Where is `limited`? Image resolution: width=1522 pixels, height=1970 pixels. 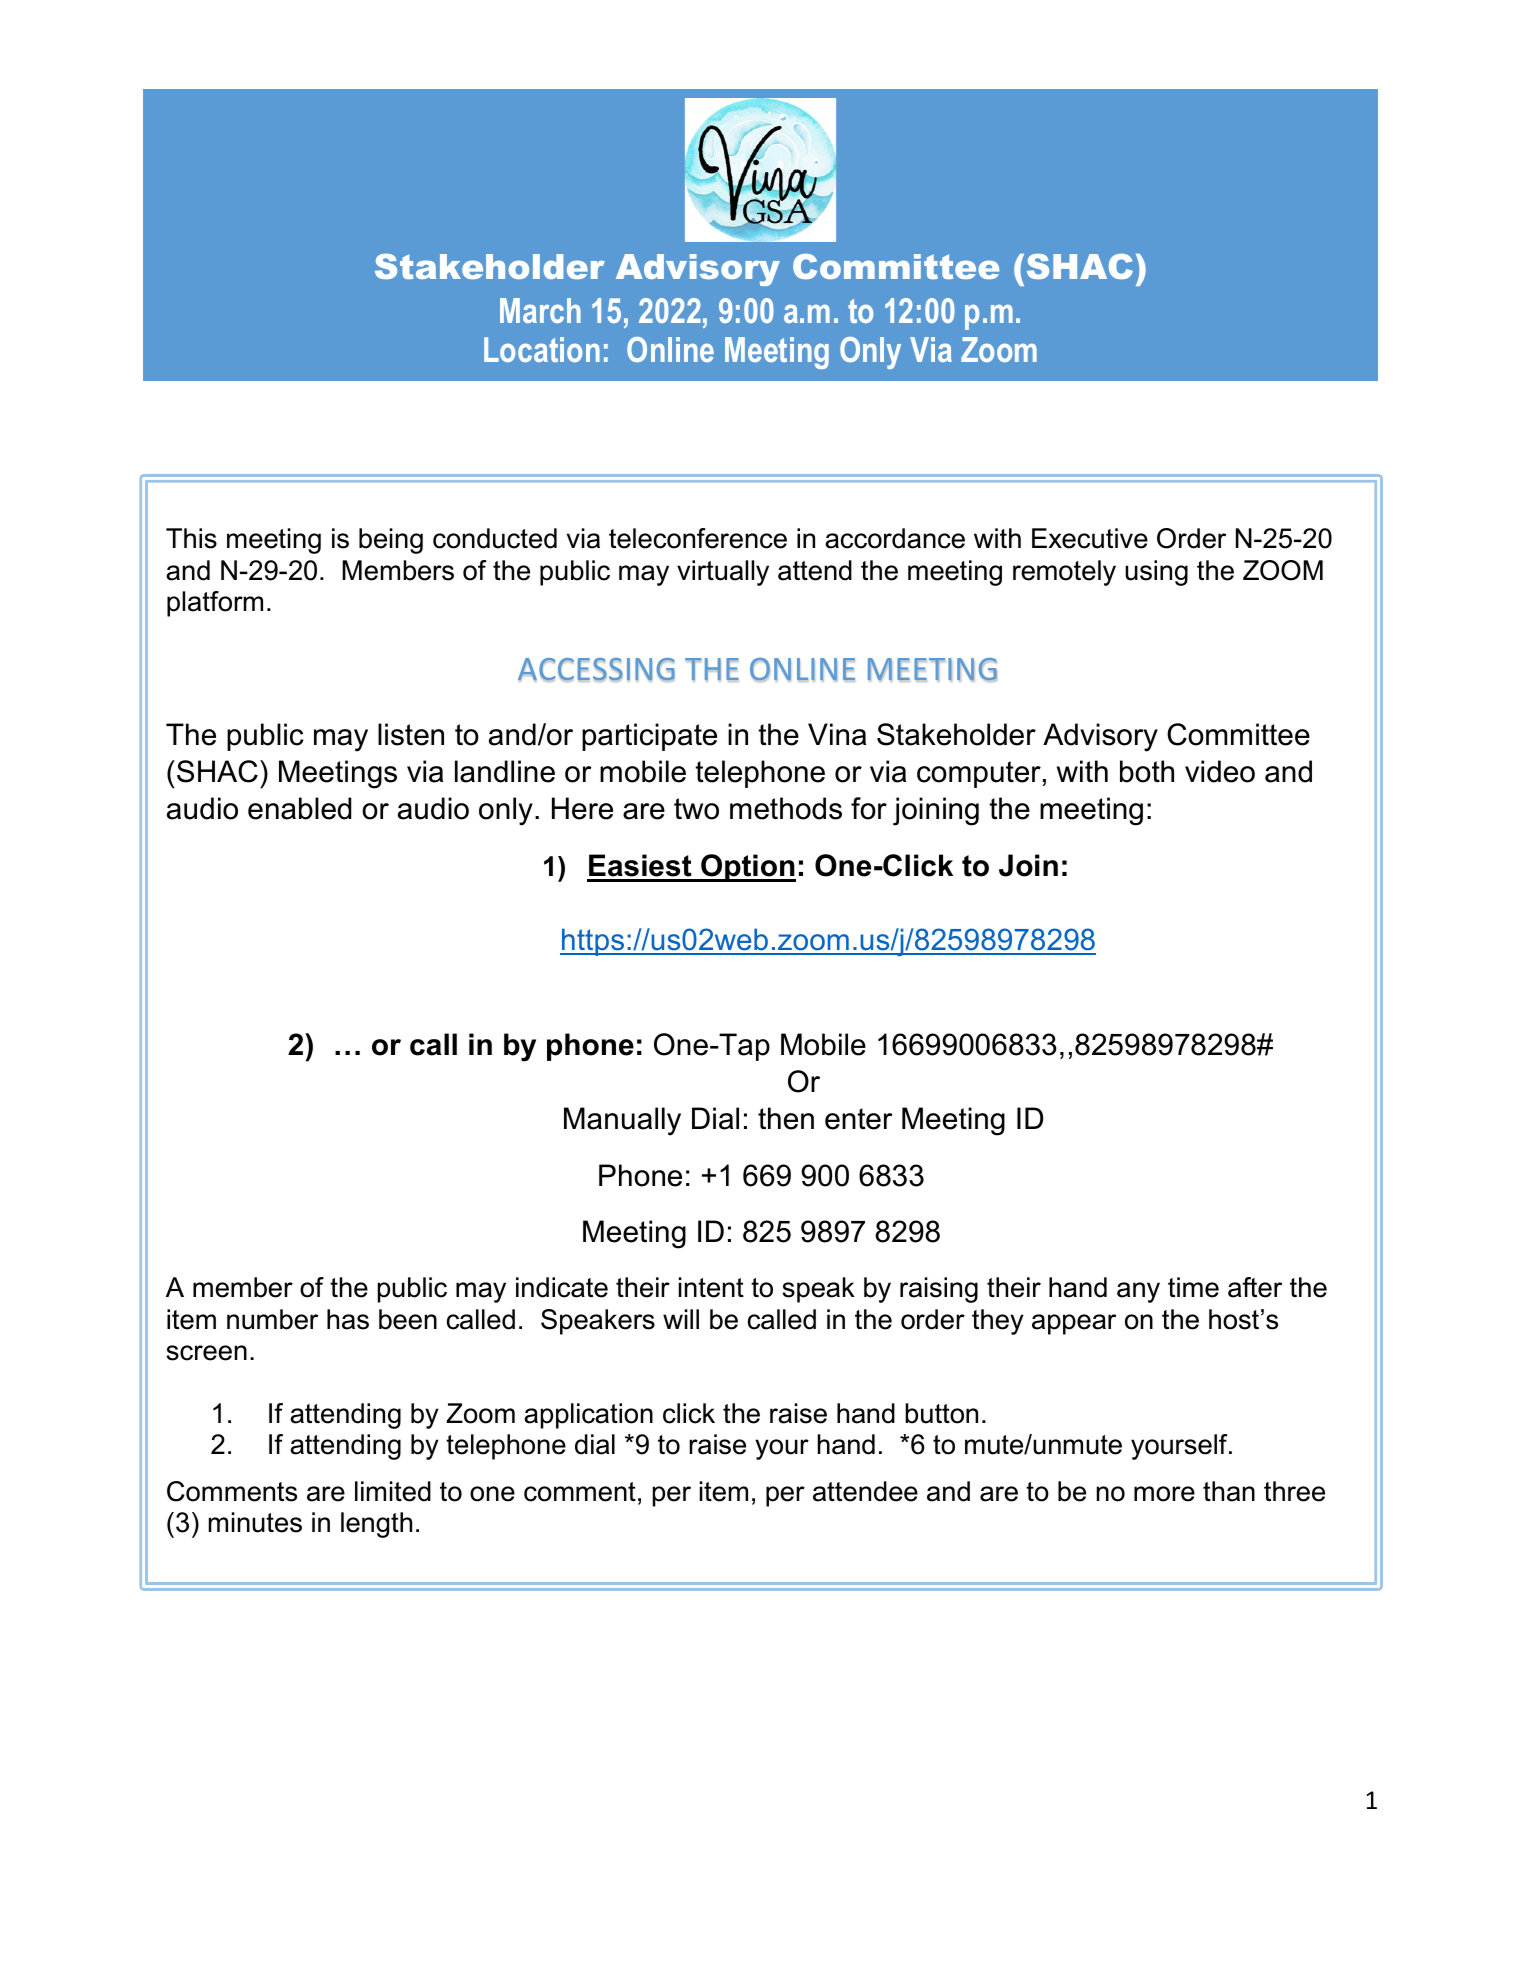
limited is located at coordinates (393, 1491).
